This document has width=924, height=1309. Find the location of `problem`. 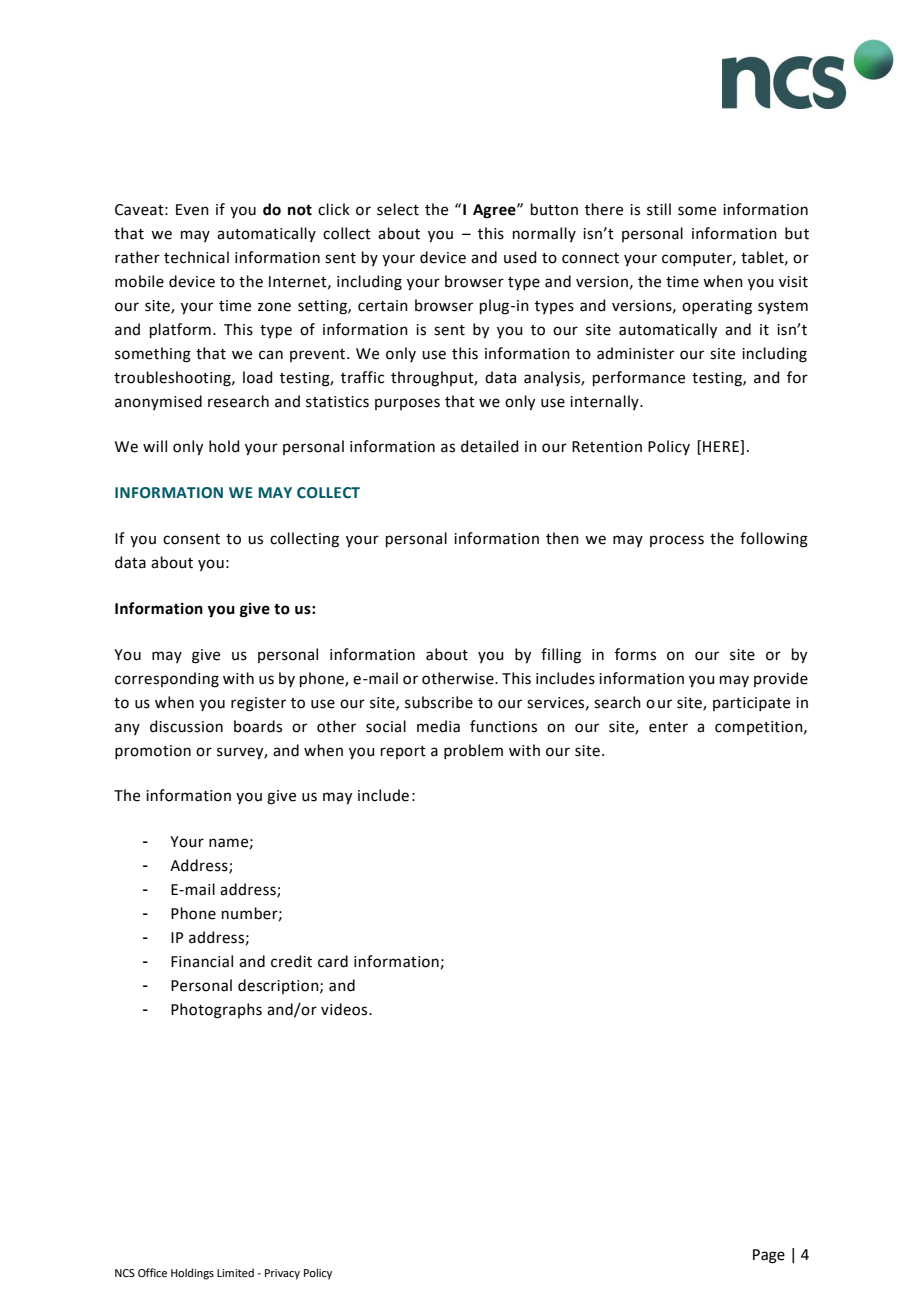

problem is located at coordinates (473, 751).
